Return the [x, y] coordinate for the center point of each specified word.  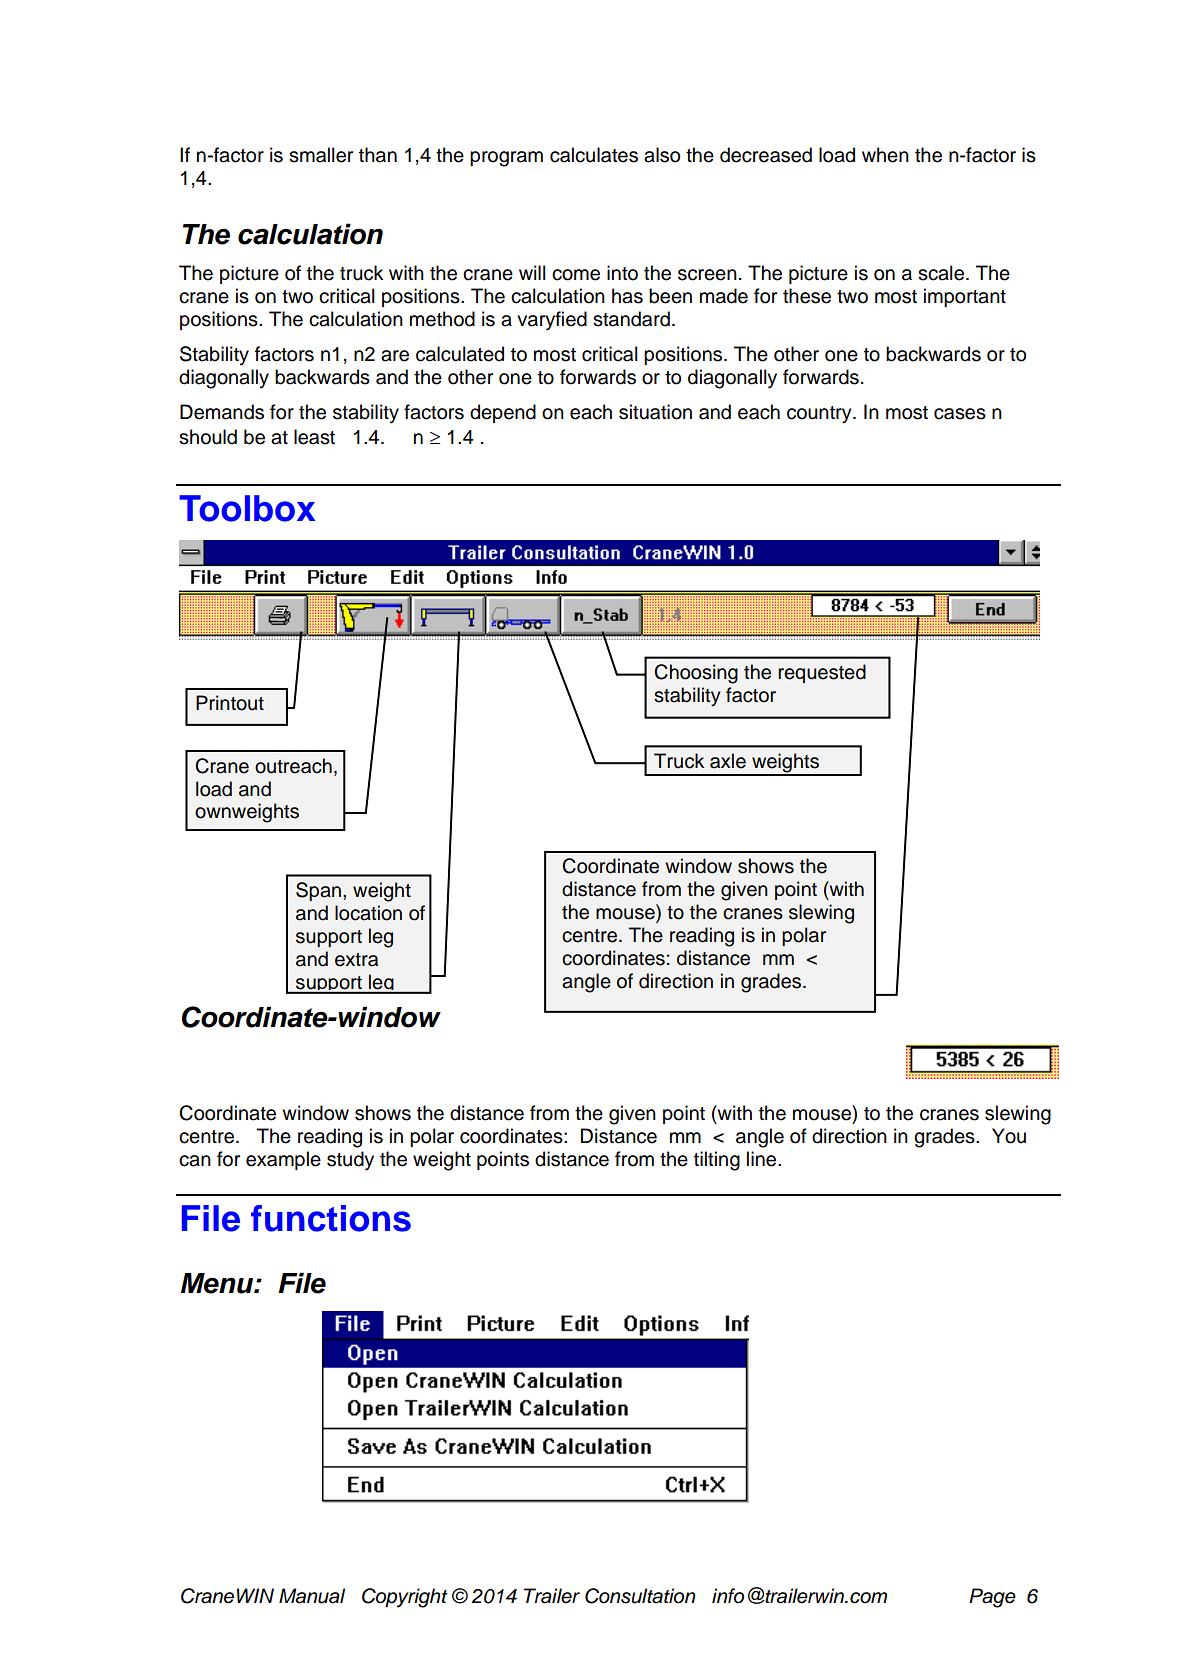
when [885, 155]
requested [822, 673]
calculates [594, 155]
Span [318, 891]
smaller [321, 155]
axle [728, 761]
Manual [312, 1596]
